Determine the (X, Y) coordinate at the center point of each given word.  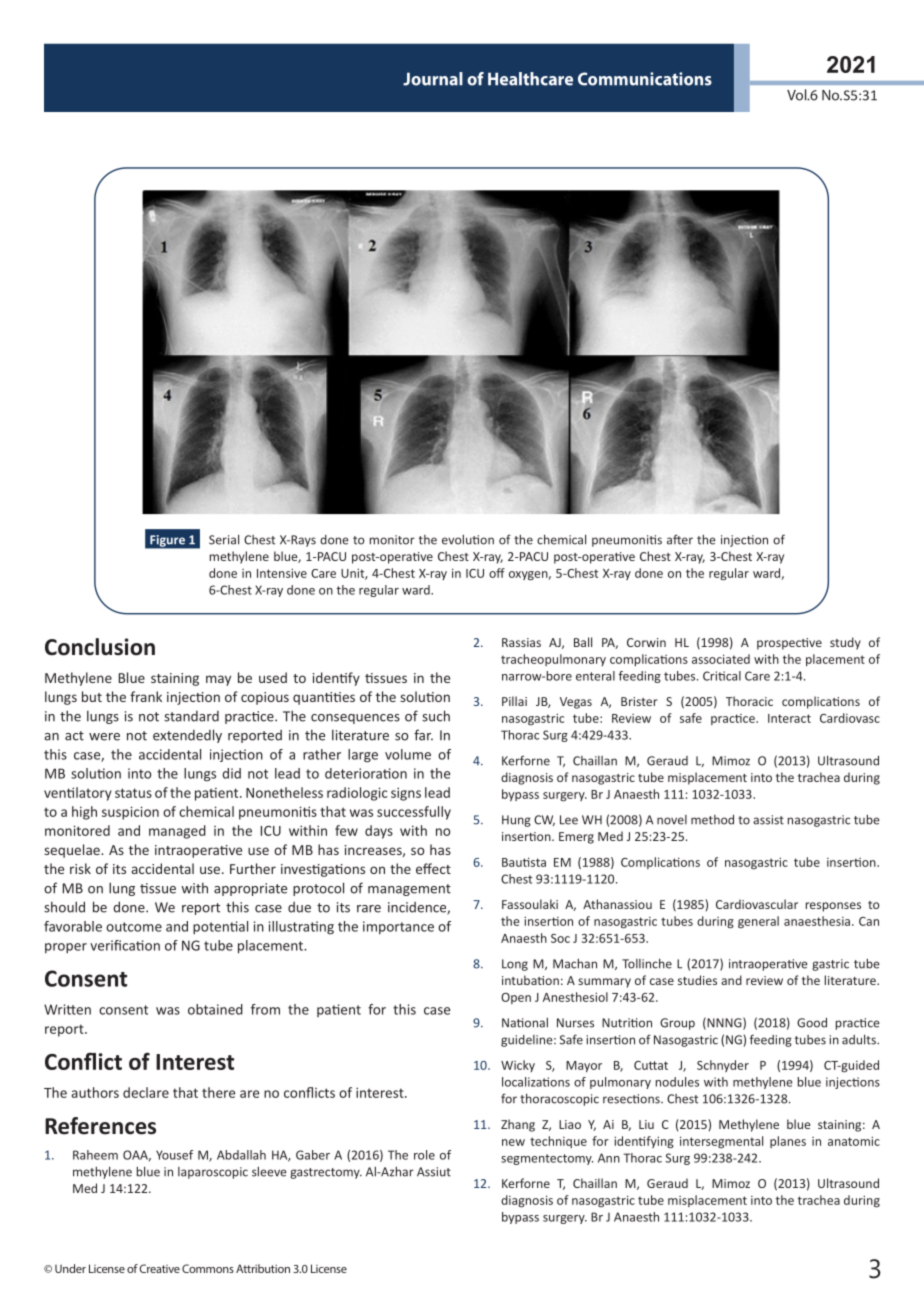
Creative (159, 1268)
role (424, 1155)
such (436, 716)
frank (146, 696)
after (680, 539)
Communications (645, 79)
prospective (789, 644)
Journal (433, 79)
